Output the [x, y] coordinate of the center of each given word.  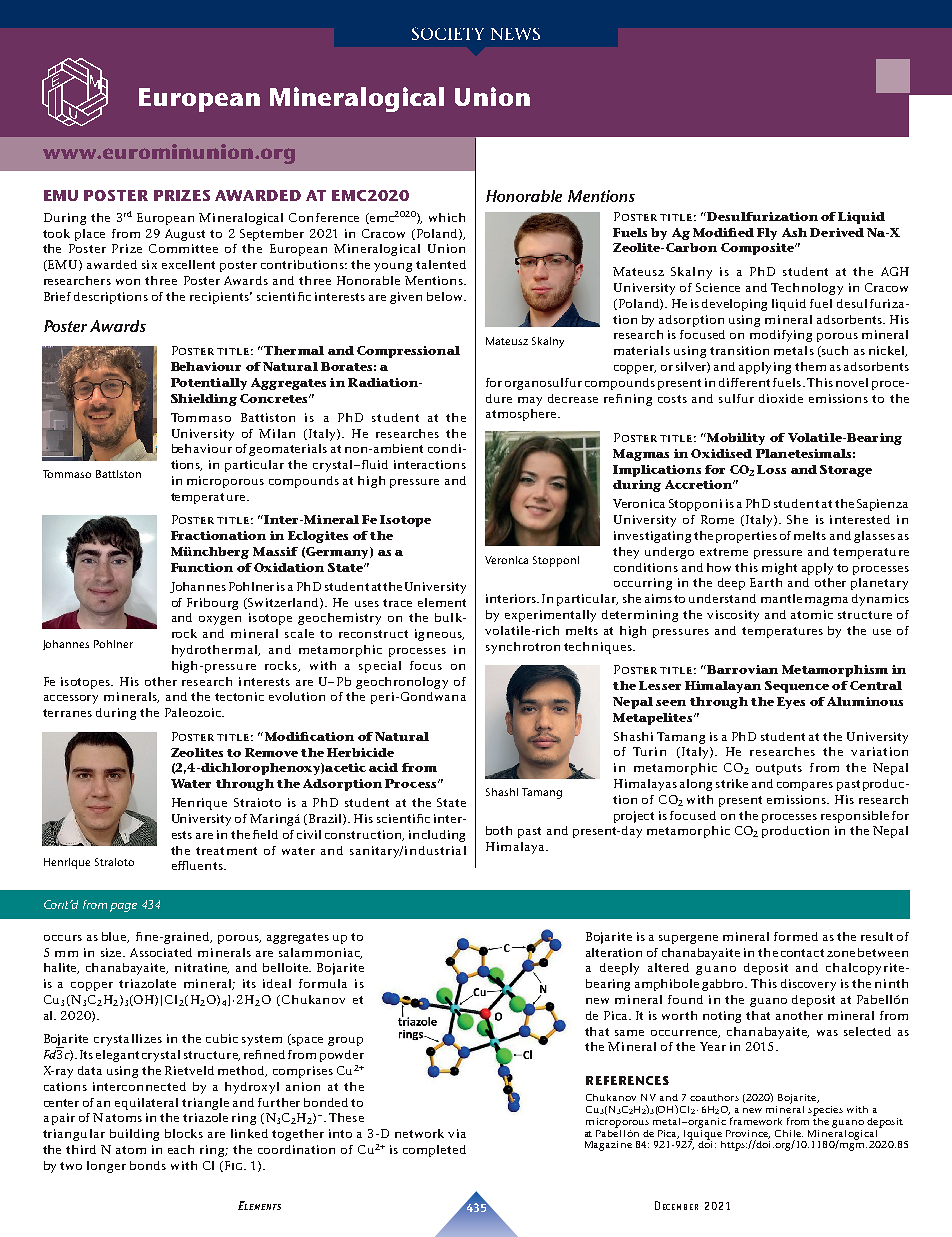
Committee [183, 248]
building [134, 1135]
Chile [789, 1133]
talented [441, 264]
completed [434, 1151]
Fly [767, 234]
